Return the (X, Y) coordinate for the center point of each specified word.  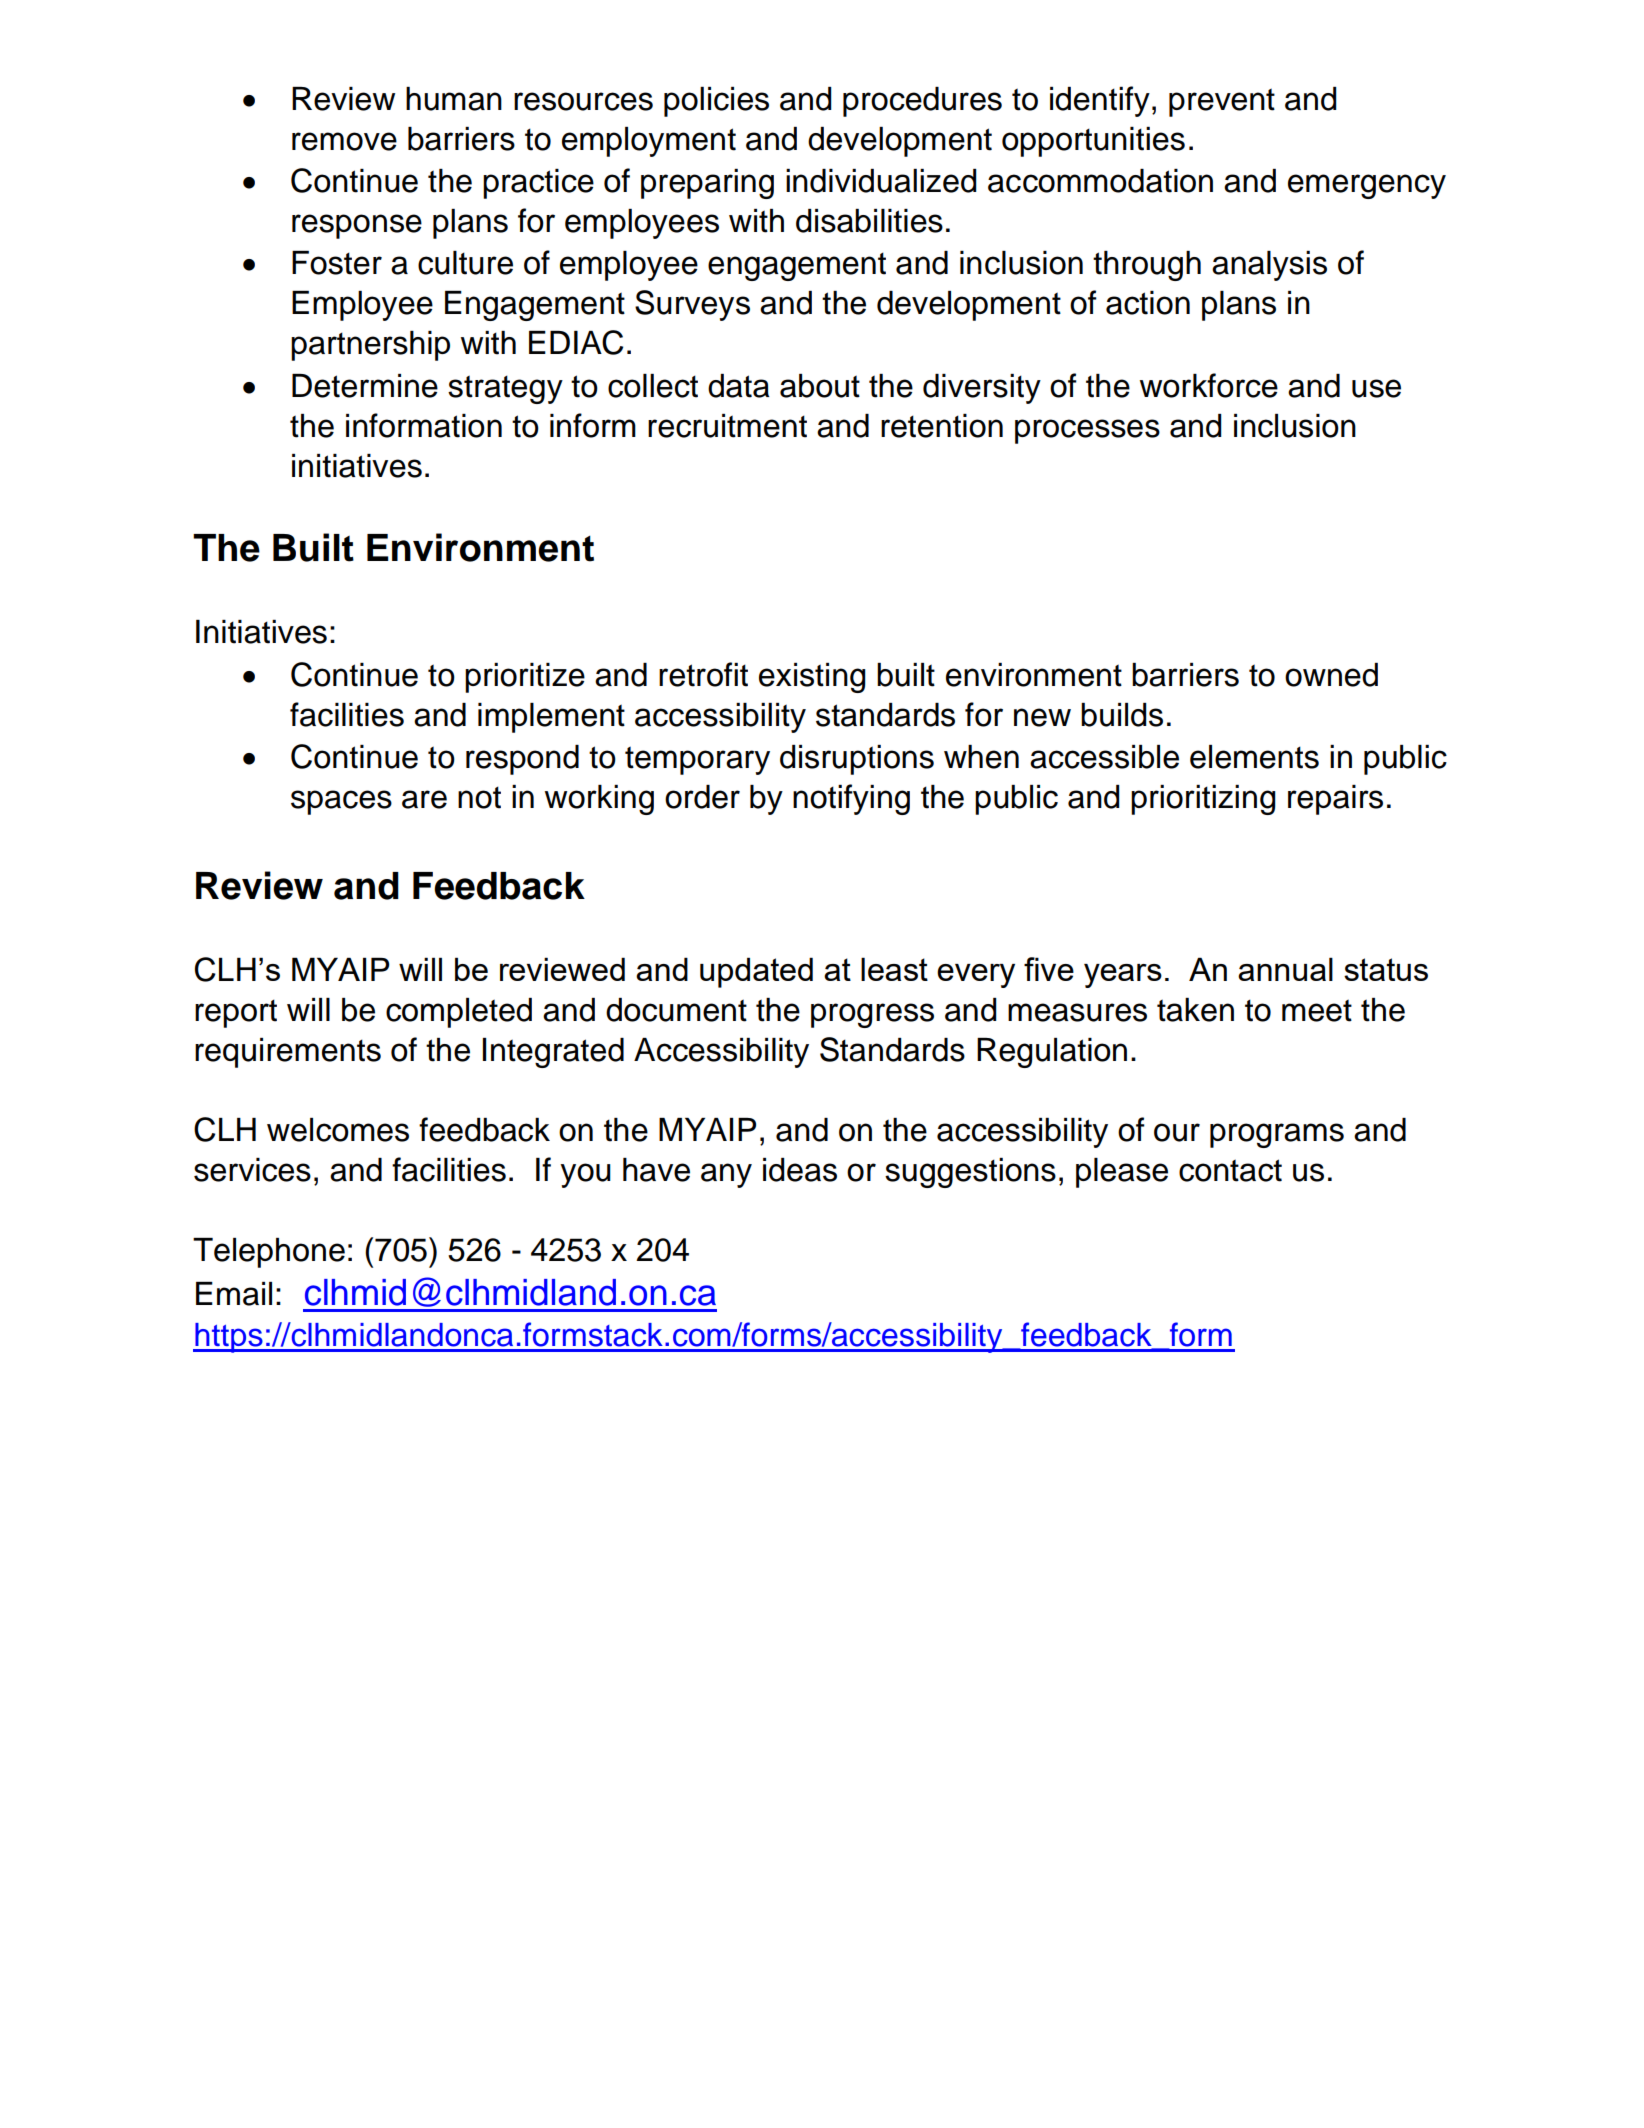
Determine (365, 386)
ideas (800, 1170)
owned (1331, 675)
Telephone (269, 1253)
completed (459, 1013)
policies (716, 102)
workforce (1209, 385)
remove (344, 141)
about (820, 386)
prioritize (525, 678)
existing (812, 678)
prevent (1222, 102)
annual (1285, 969)
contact (1230, 1170)
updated (756, 972)
